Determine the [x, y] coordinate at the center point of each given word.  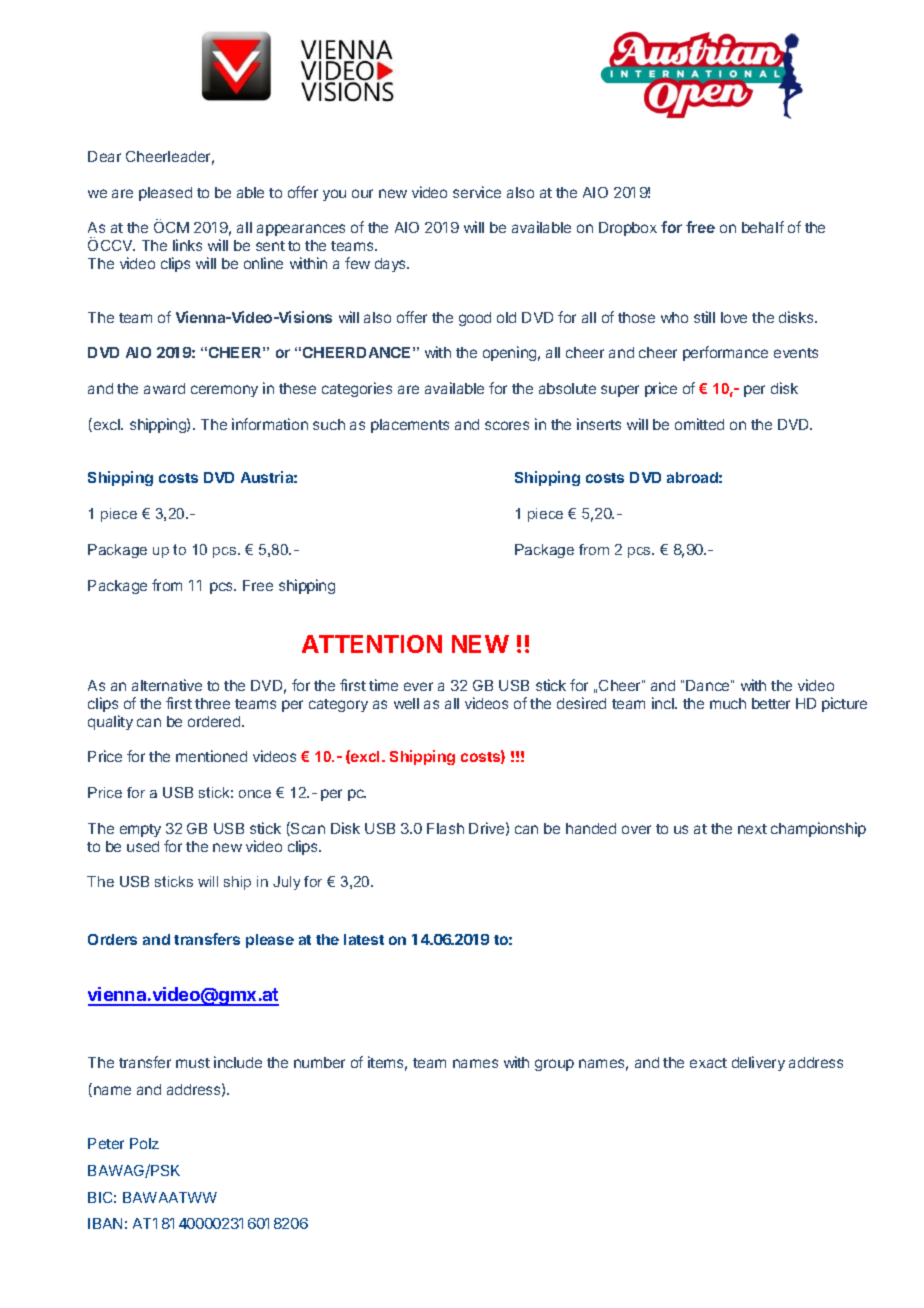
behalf [763, 227]
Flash [445, 828]
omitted [699, 424]
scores [507, 425]
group [554, 1065]
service [477, 192]
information [270, 424]
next [752, 829]
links [187, 245]
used [143, 846]
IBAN [105, 1223]
